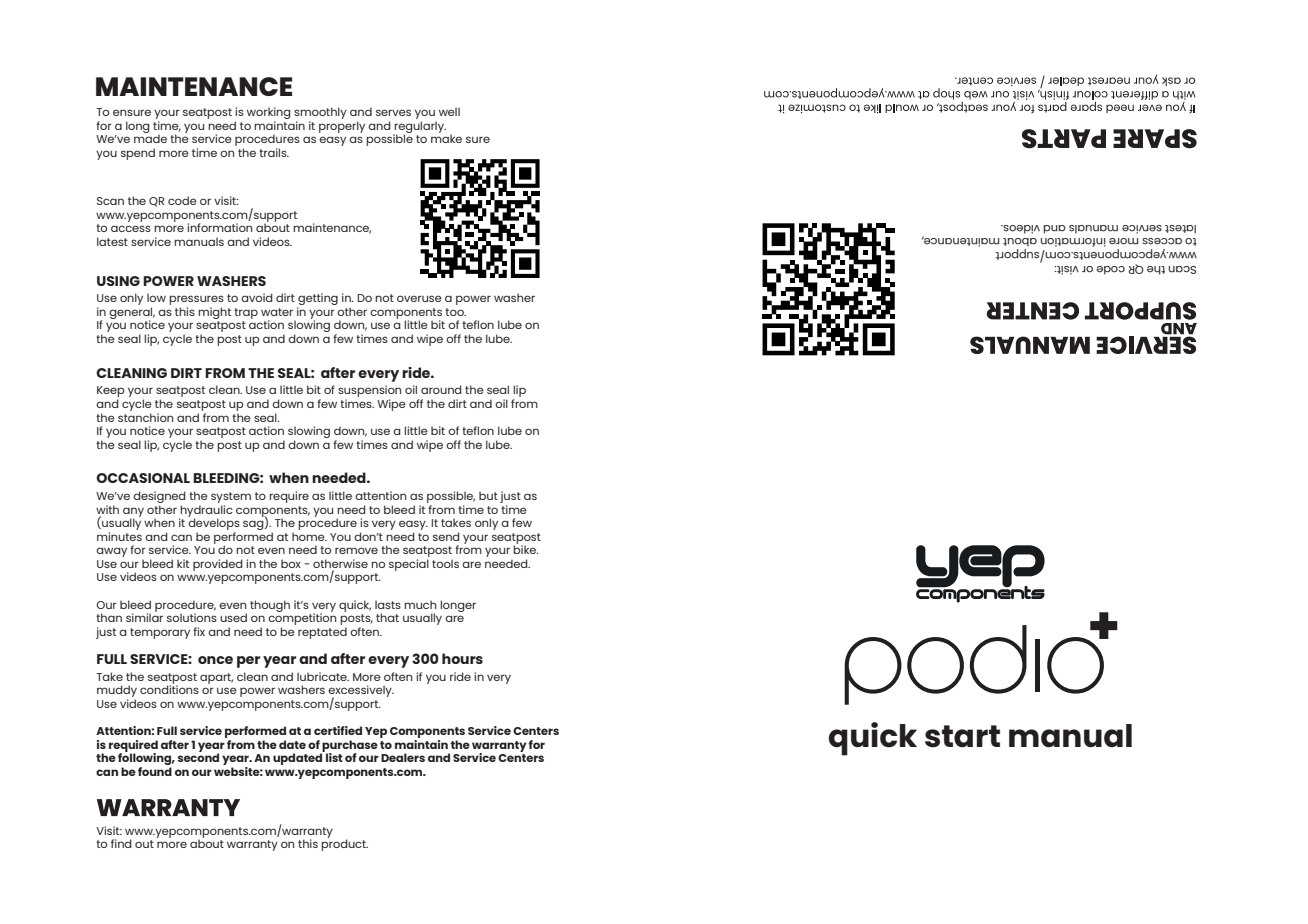  What do you see at coordinates (231, 497) in the screenshot?
I see `system` at bounding box center [231, 497].
